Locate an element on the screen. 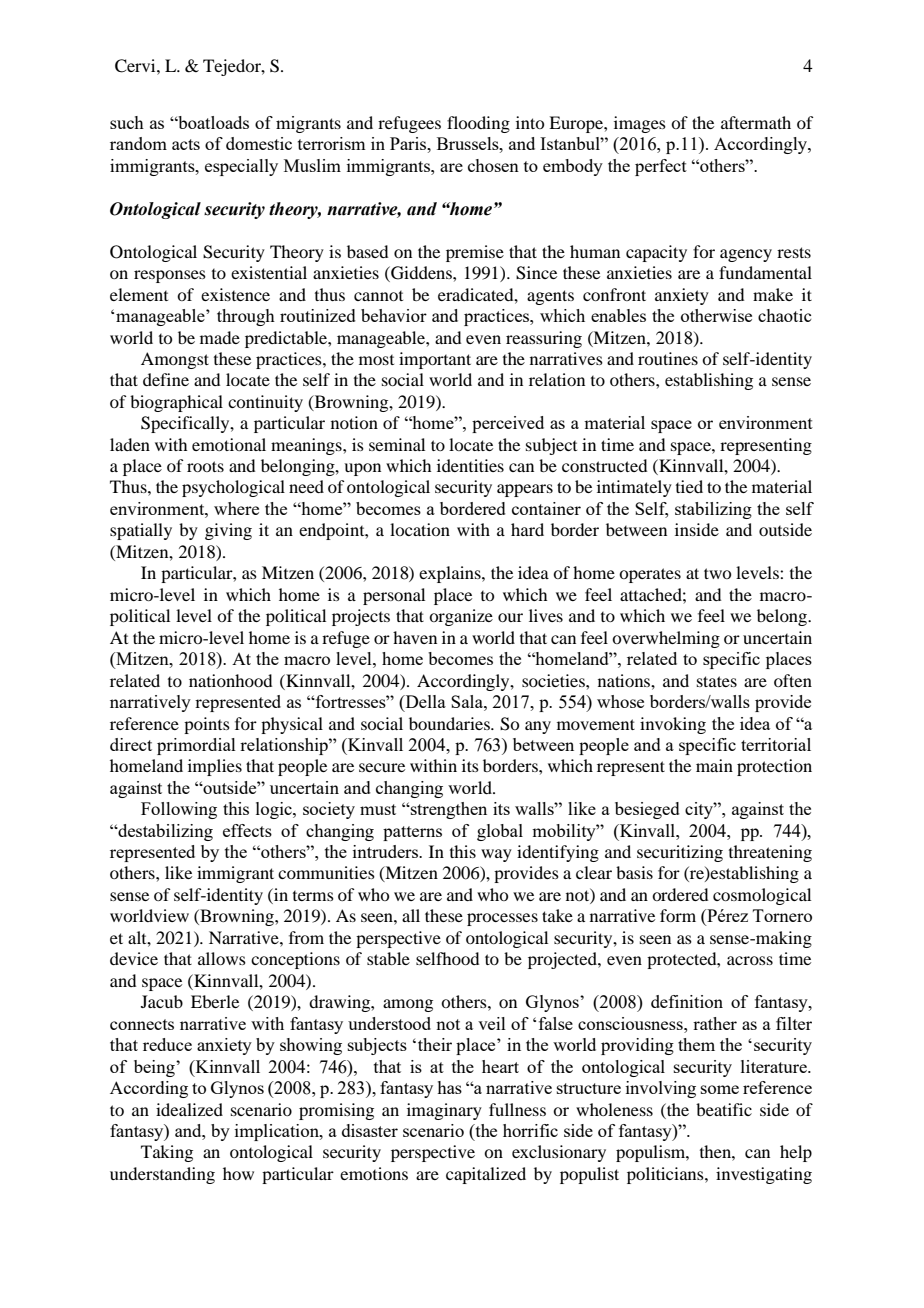  main is located at coordinates (714, 765).
